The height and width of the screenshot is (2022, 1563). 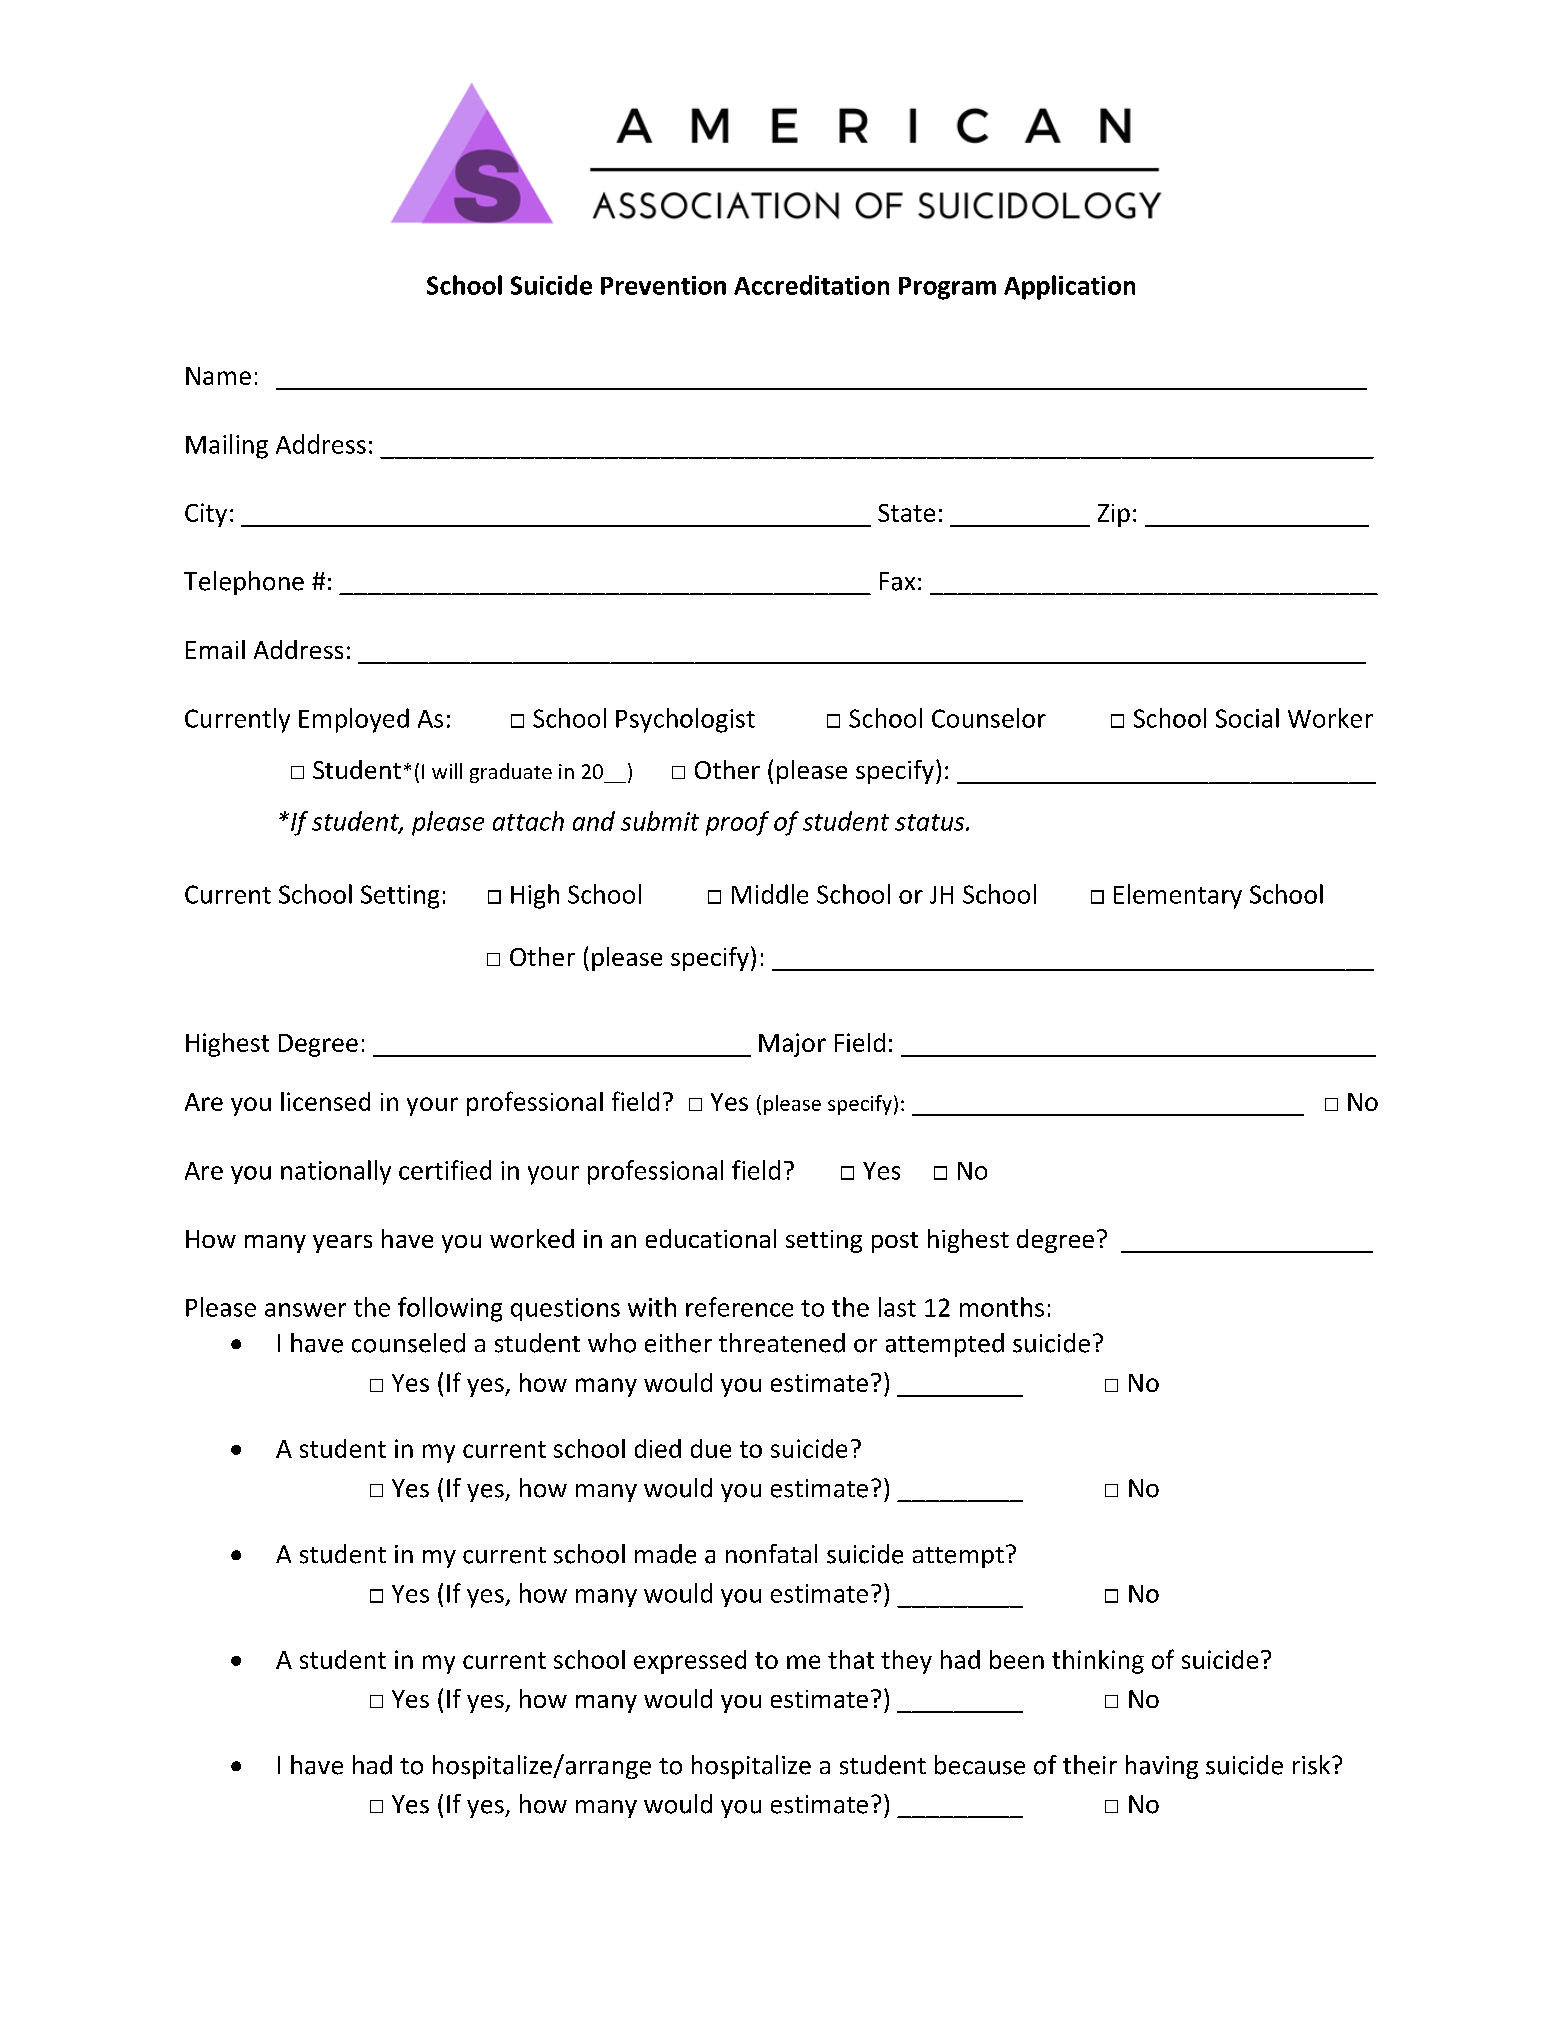 I want to click on Name, so click(x=218, y=376).
